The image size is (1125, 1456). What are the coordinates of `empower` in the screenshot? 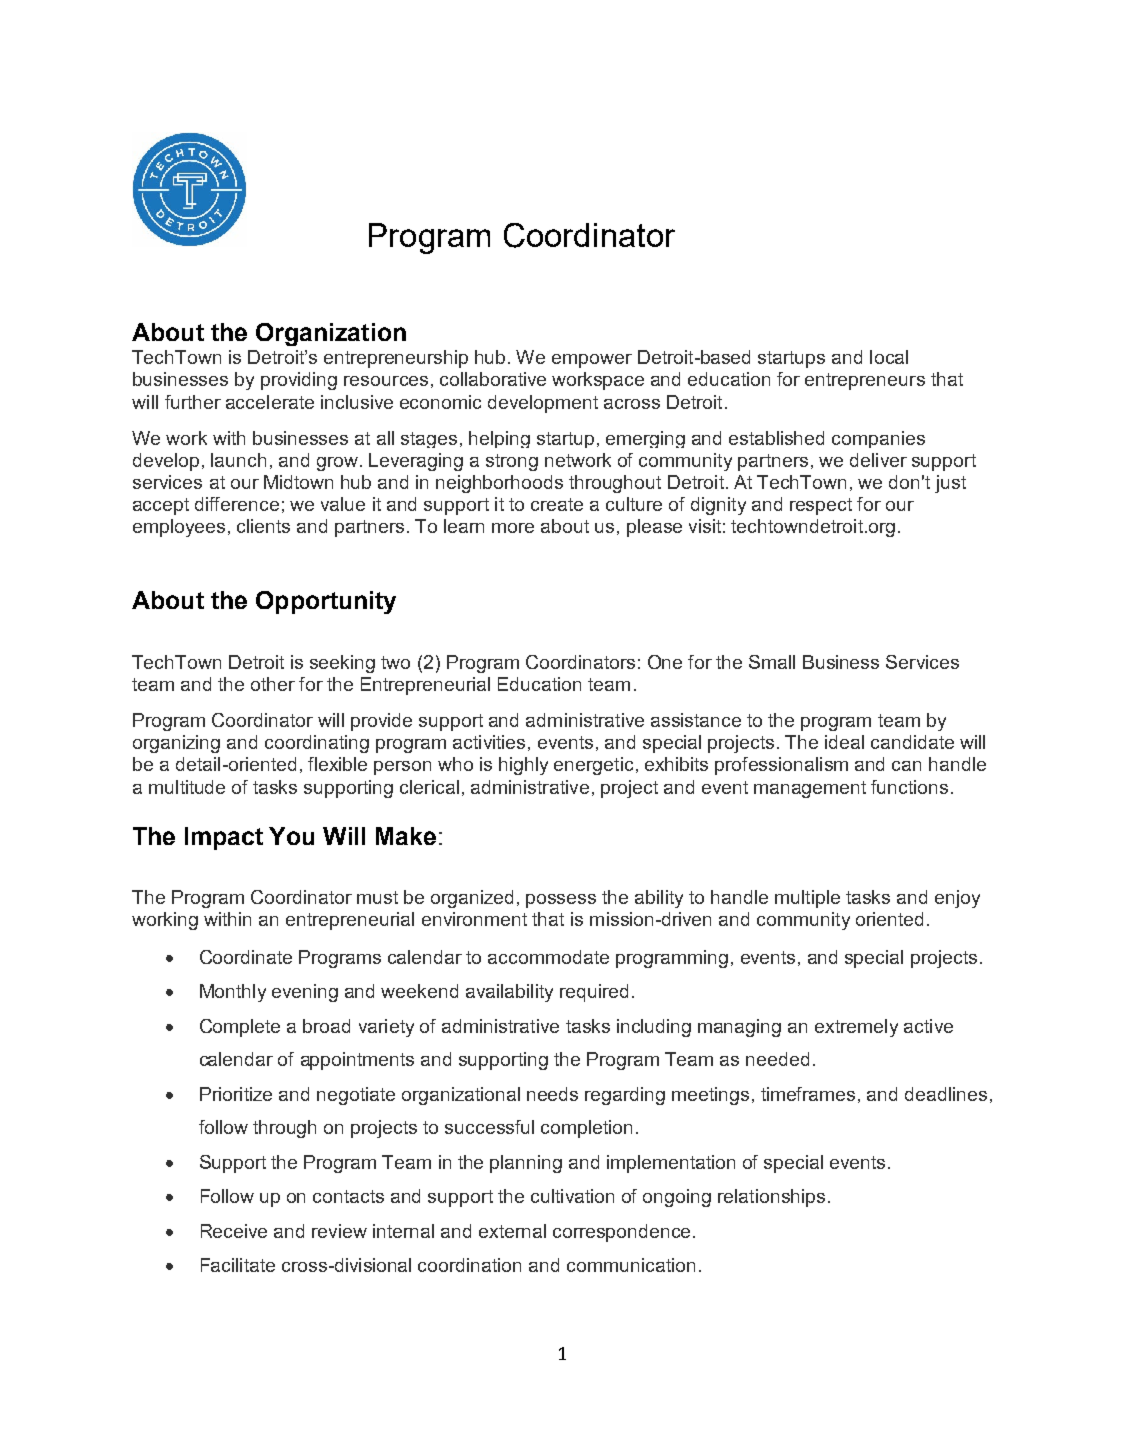 It's located at (592, 361).
